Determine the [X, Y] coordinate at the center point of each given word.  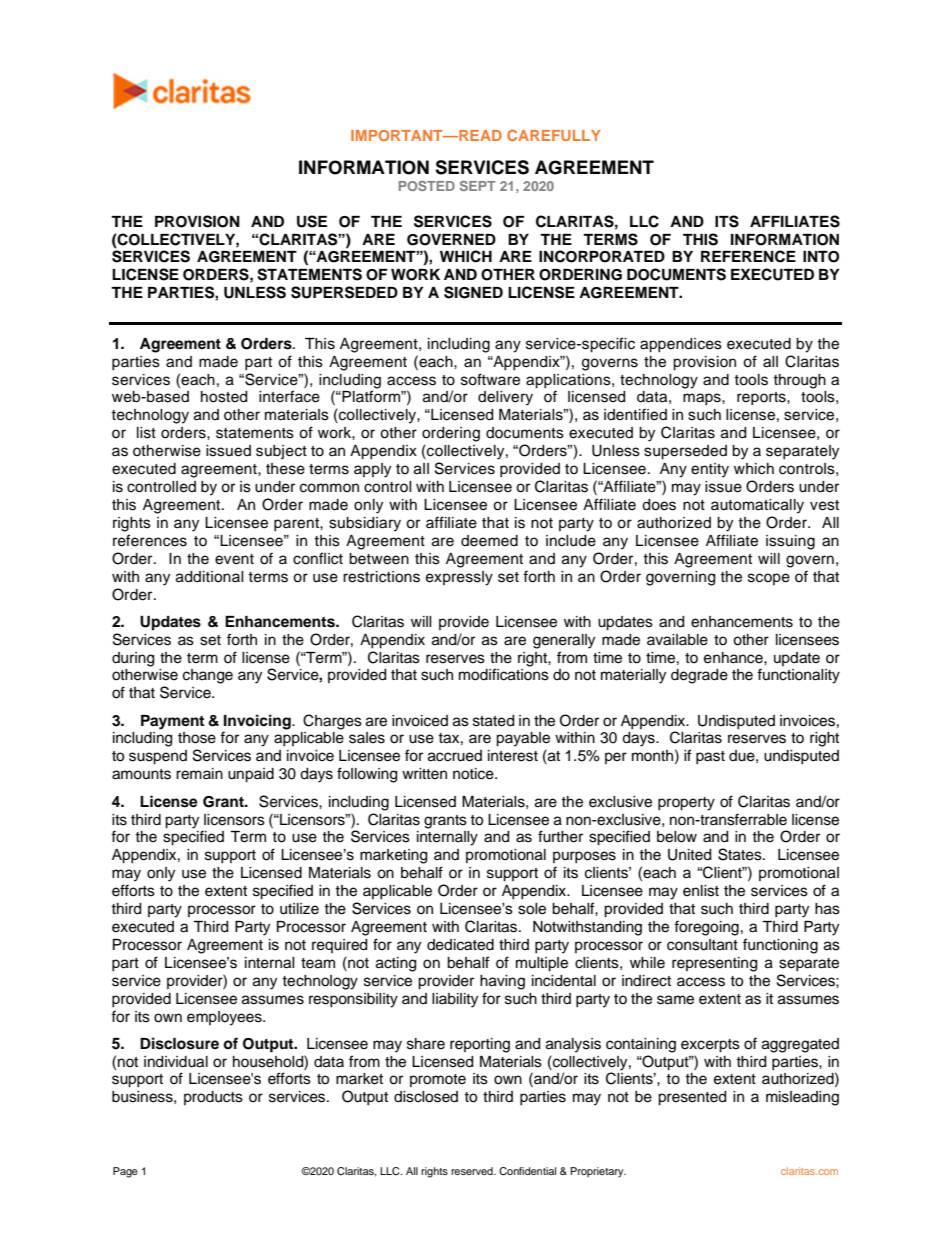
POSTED [427, 186]
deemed [489, 541]
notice [474, 774]
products [213, 1098]
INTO [821, 257]
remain [199, 774]
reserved [473, 1171]
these [285, 469]
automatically [757, 506]
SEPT [478, 186]
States [741, 854]
